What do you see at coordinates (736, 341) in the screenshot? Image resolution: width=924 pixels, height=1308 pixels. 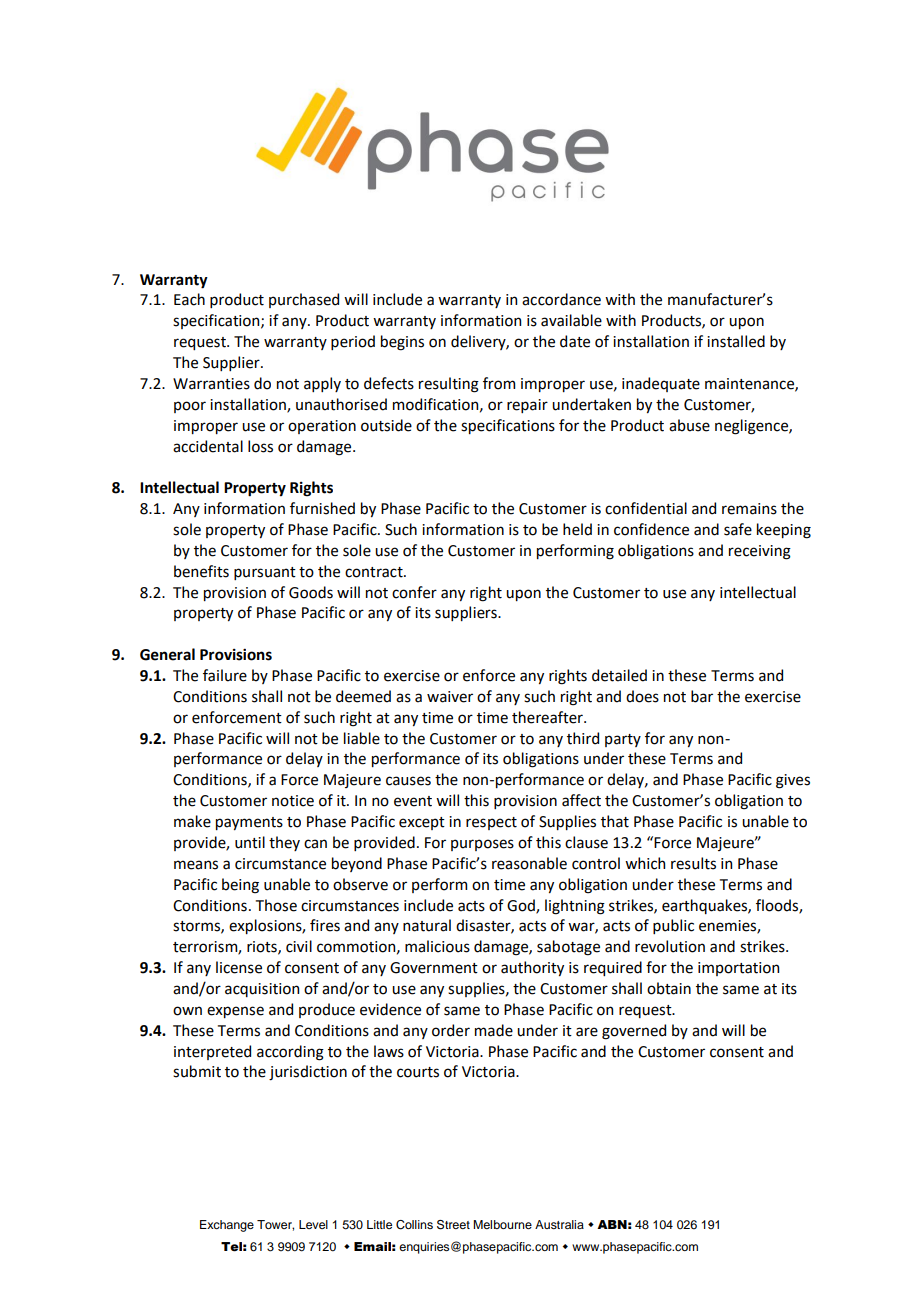 I see `installed` at bounding box center [736, 341].
